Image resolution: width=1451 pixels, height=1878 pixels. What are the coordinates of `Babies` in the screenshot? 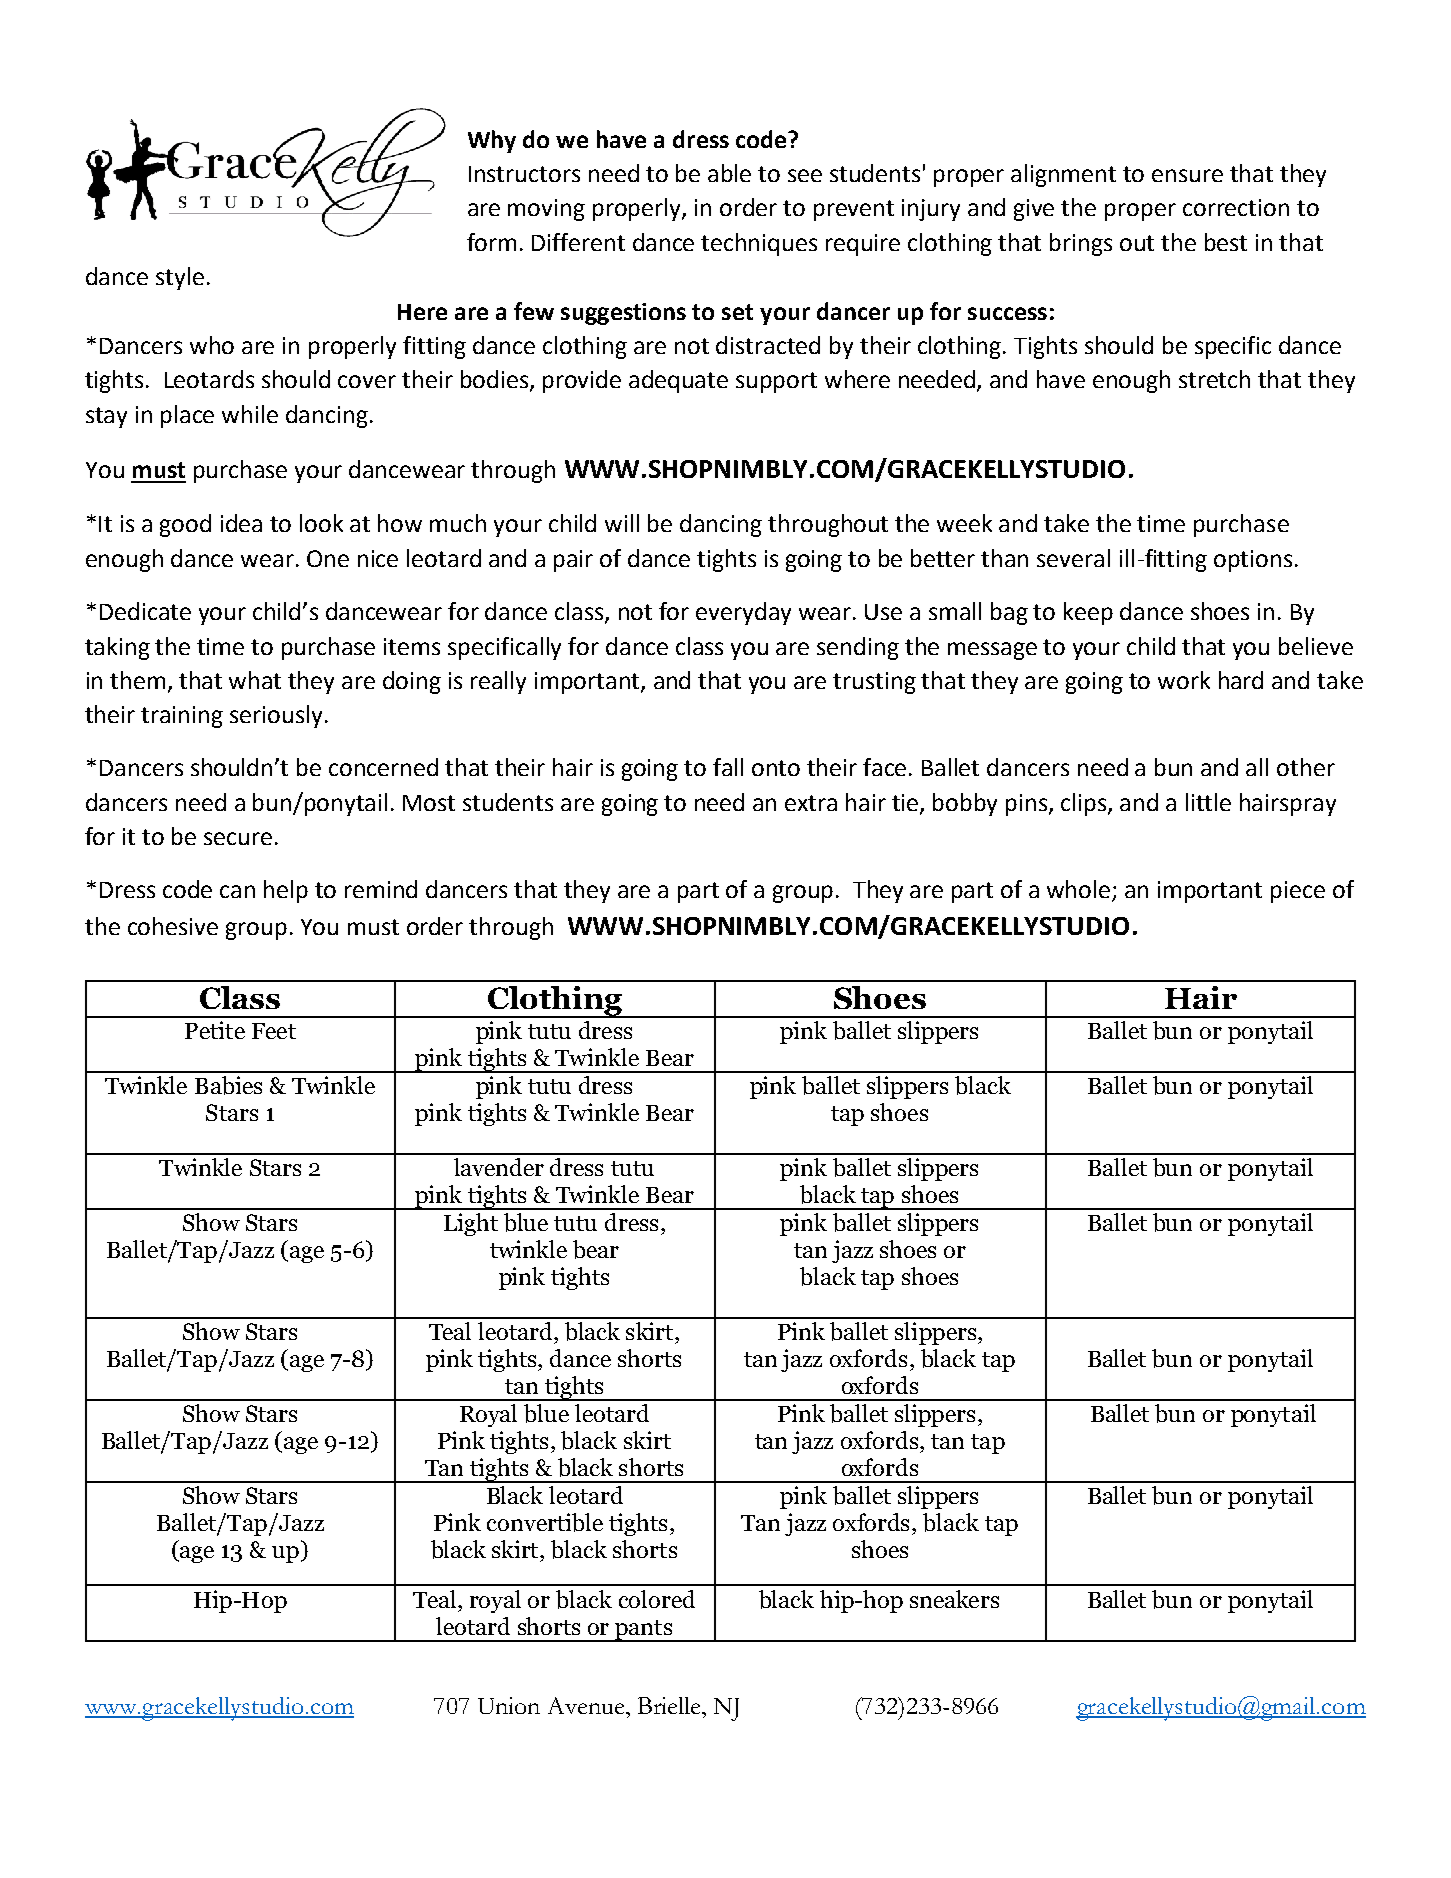 It's located at (228, 1085).
